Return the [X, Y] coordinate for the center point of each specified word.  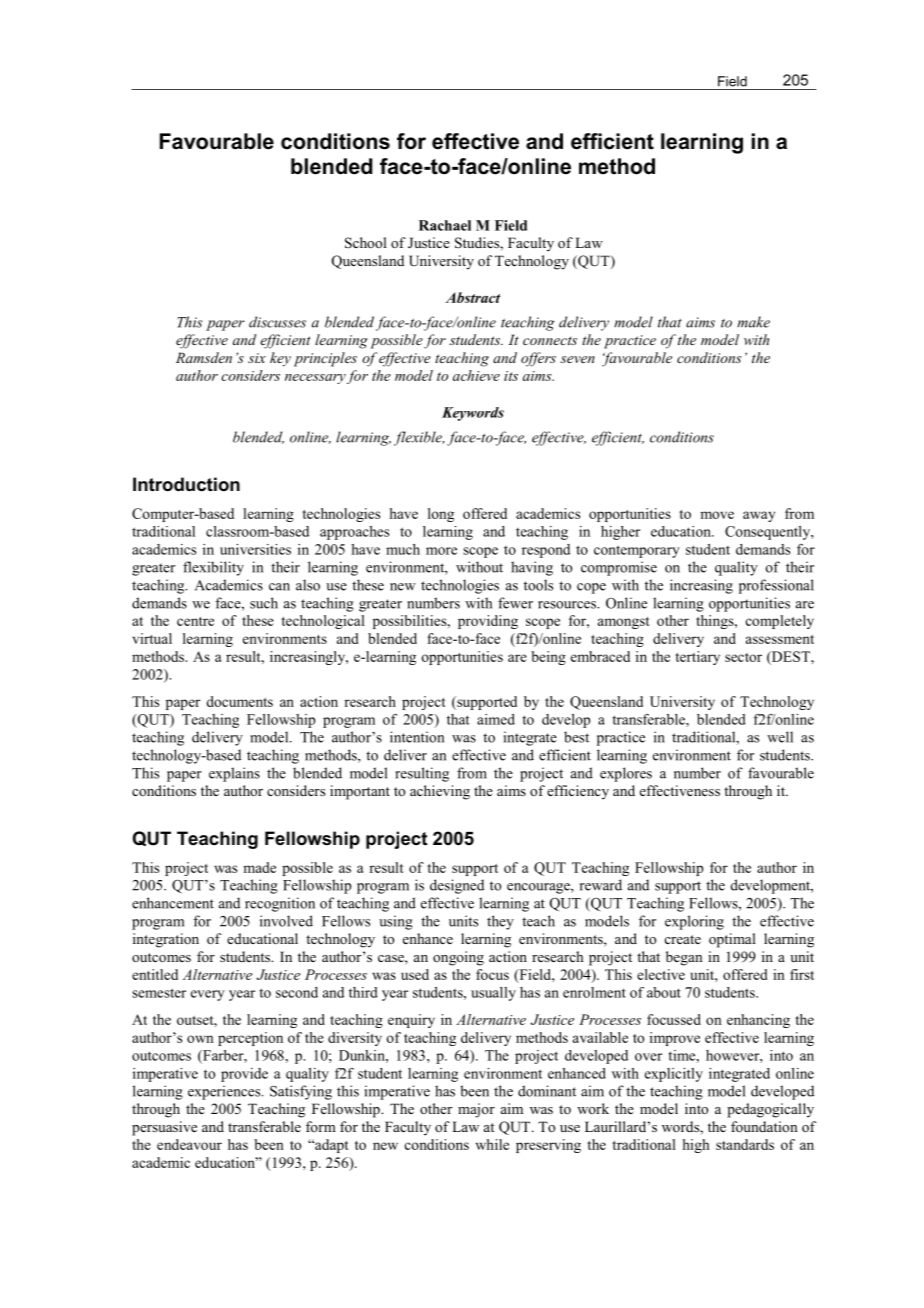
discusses [277, 322]
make [753, 322]
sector [743, 657]
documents [239, 701]
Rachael [445, 225]
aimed [496, 719]
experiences [225, 1092]
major [476, 1110]
